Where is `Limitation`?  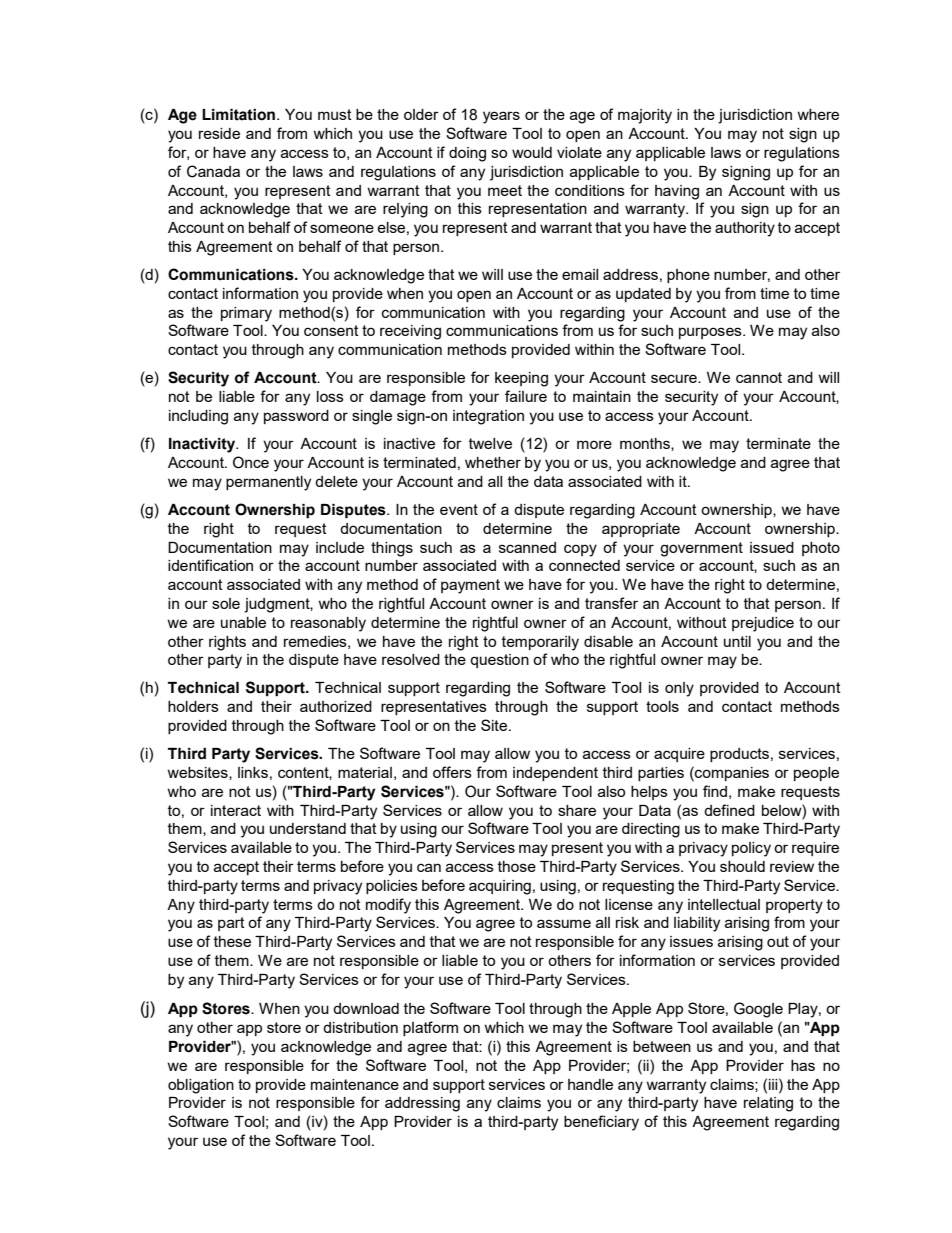
Limitation is located at coordinates (238, 115).
